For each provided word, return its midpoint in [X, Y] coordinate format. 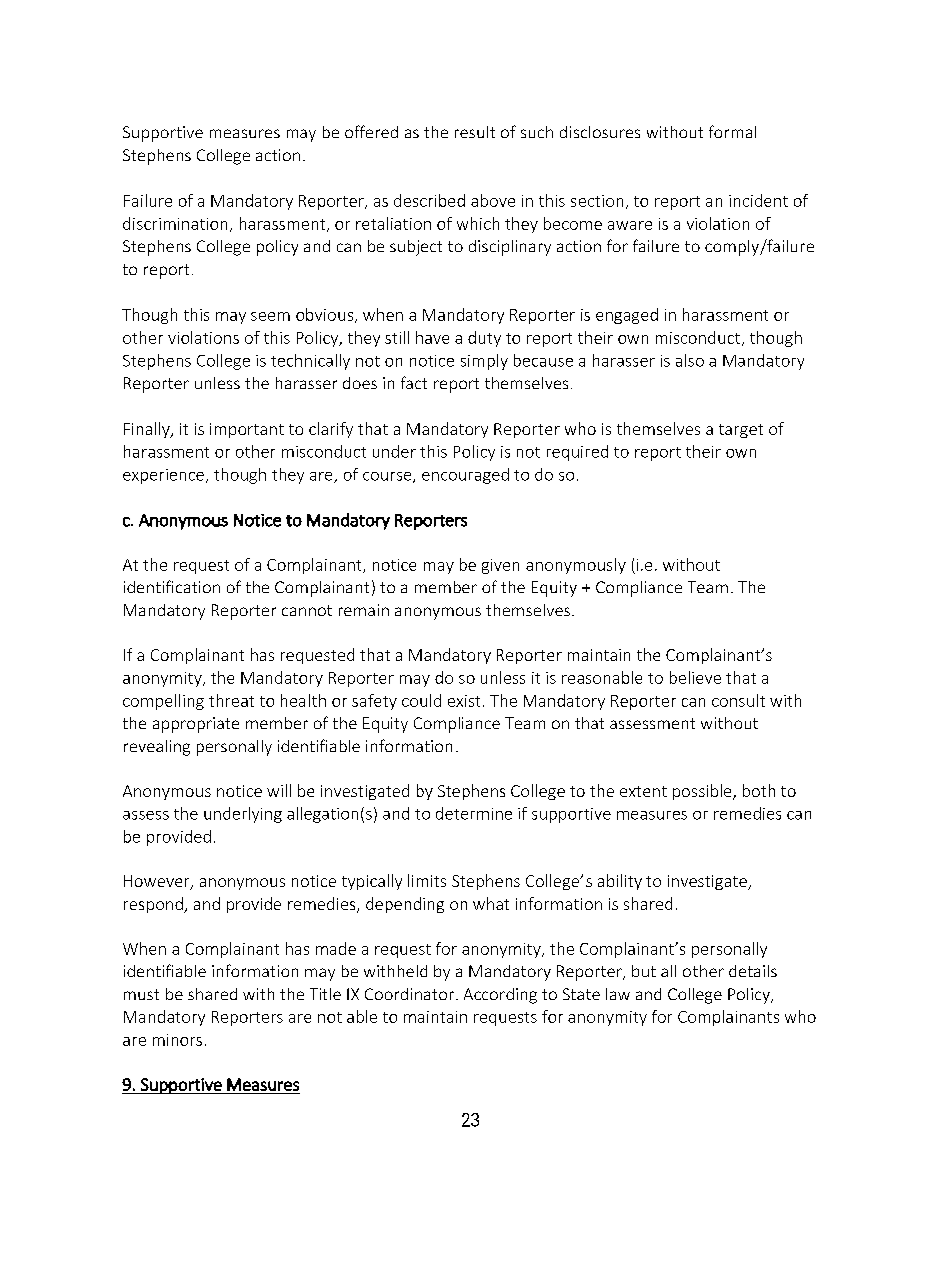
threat [231, 700]
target [741, 431]
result [475, 132]
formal [732, 131]
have [432, 337]
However [158, 882]
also [690, 360]
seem [270, 316]
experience [163, 476]
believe [695, 677]
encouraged [465, 476]
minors [177, 1040]
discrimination [175, 223]
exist [464, 701]
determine [474, 813]
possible [703, 792]
